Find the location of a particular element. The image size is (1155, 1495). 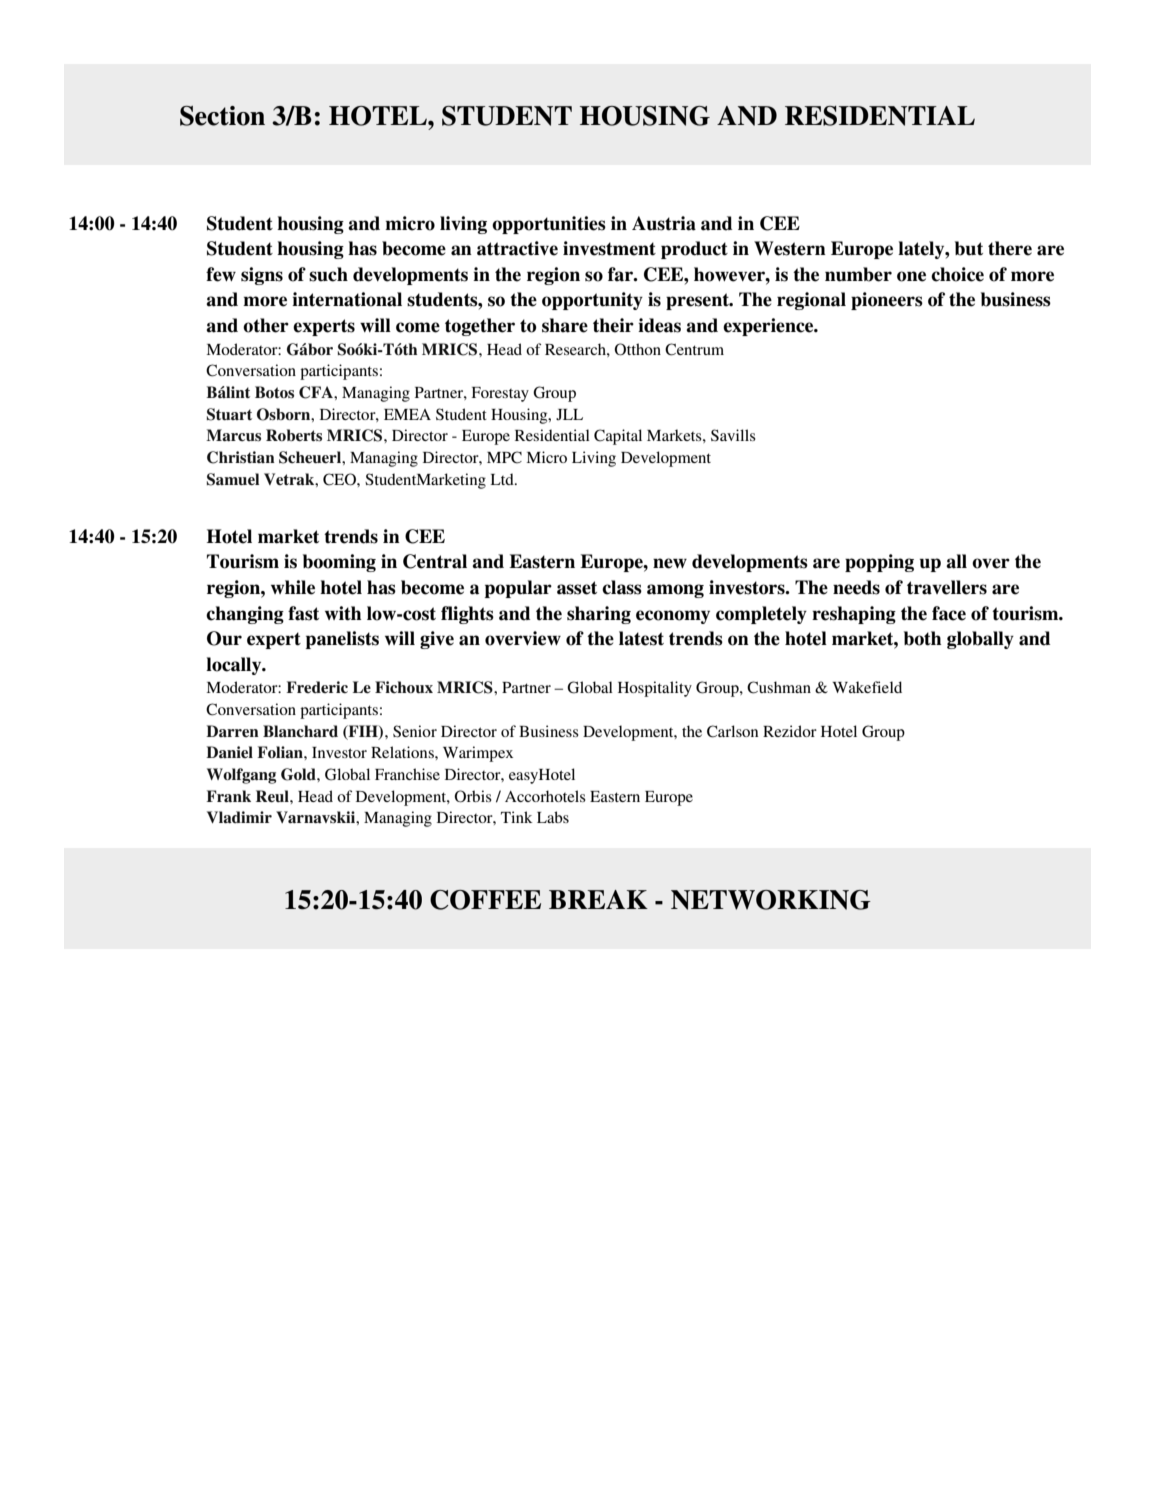

Vladimir is located at coordinates (239, 817).
